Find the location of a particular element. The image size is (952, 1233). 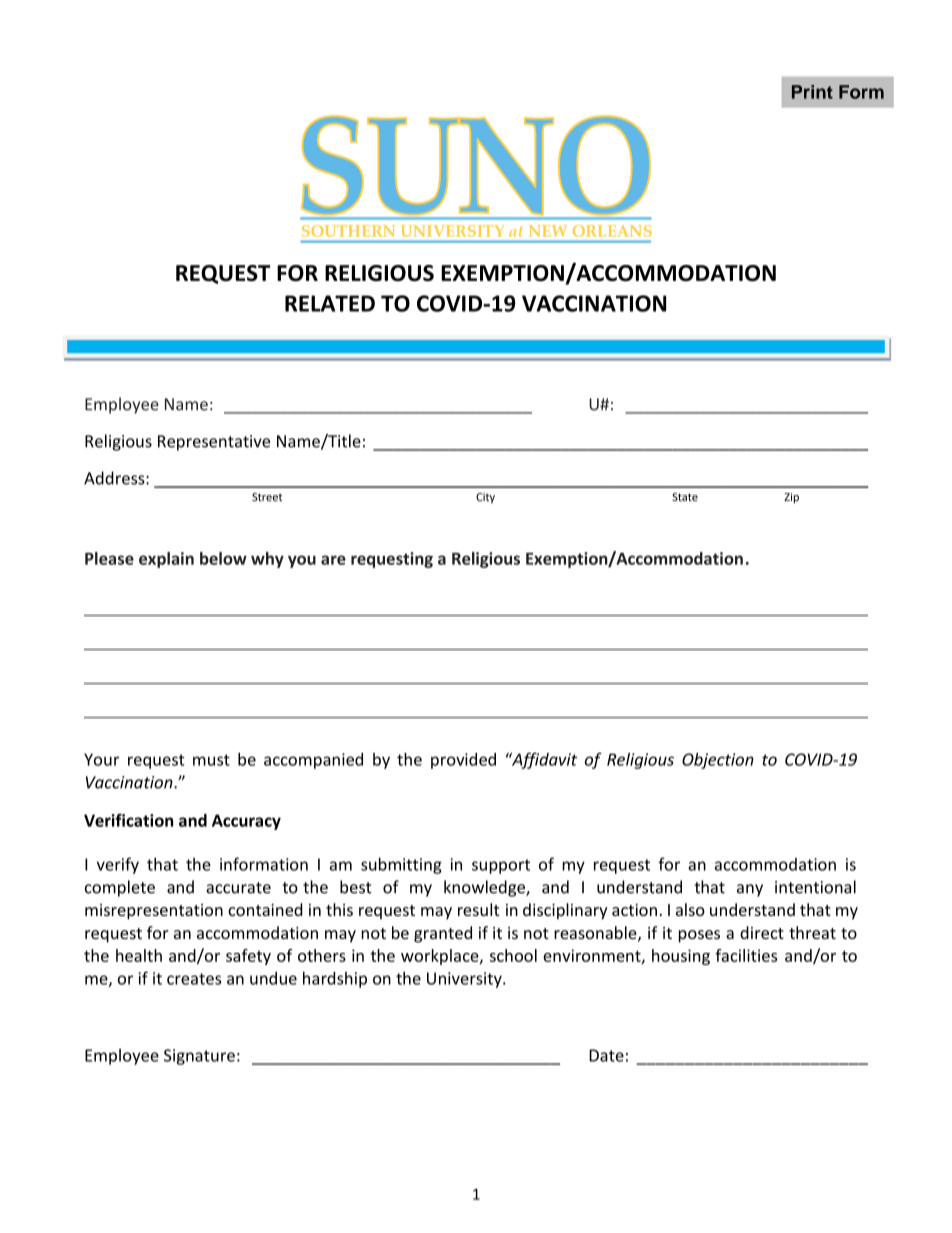

Signature is located at coordinates (199, 1057).
